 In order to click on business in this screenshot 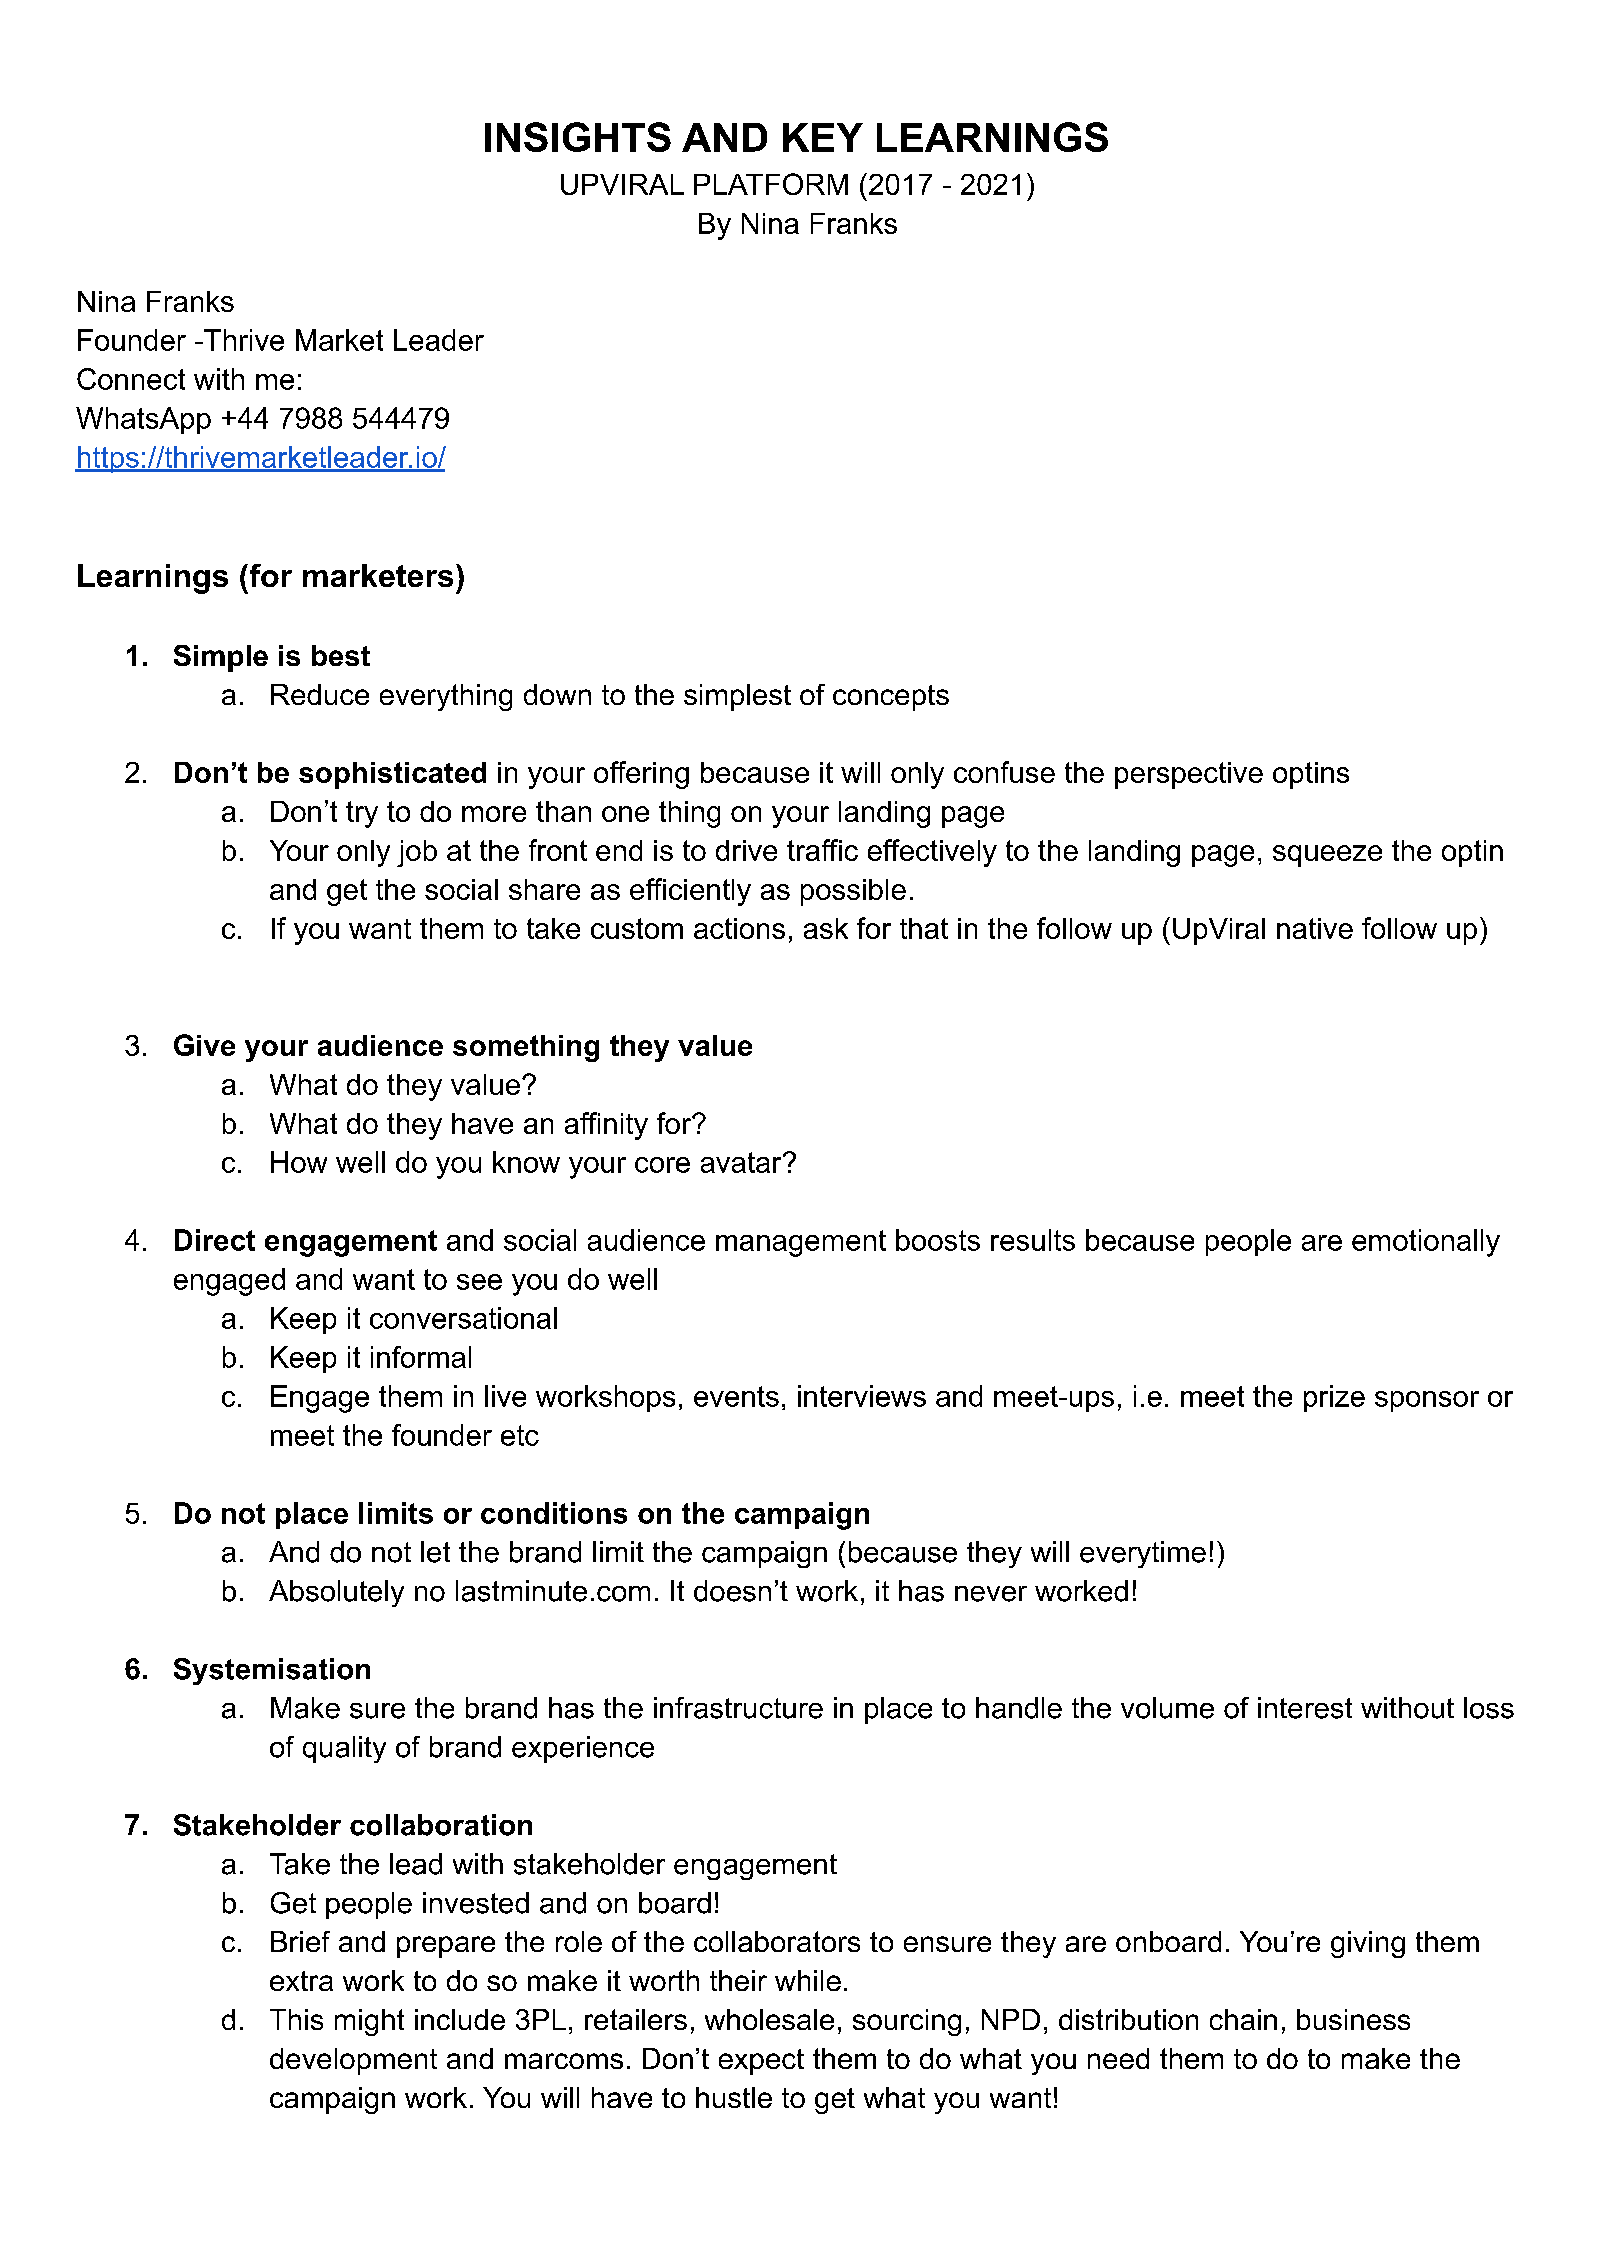, I will do `click(1353, 2019)`.
